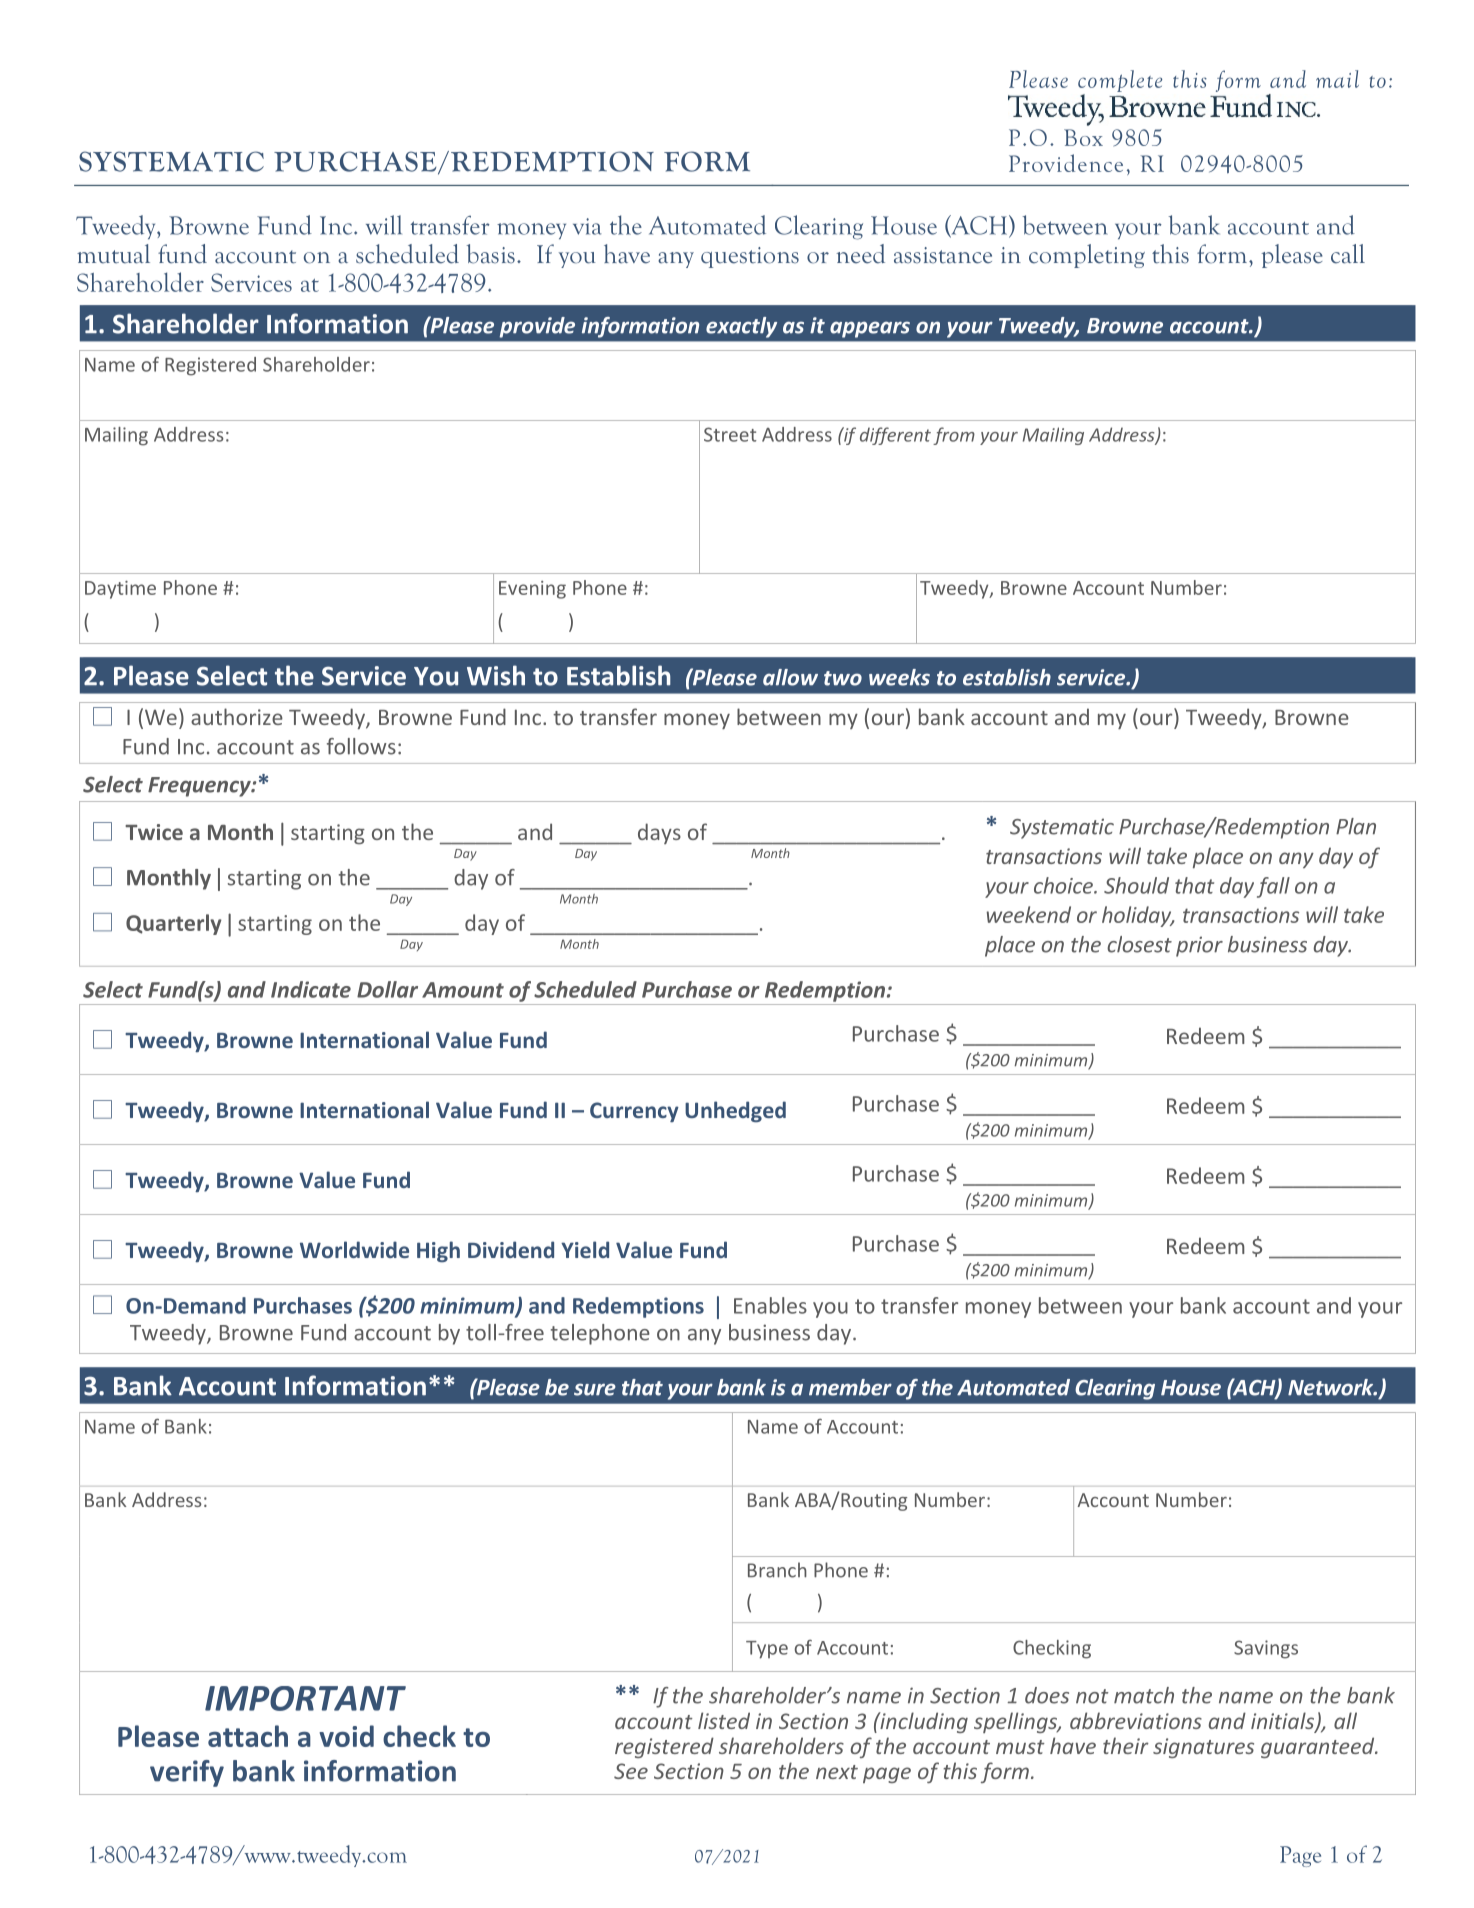  I want to click on questions, so click(750, 257).
